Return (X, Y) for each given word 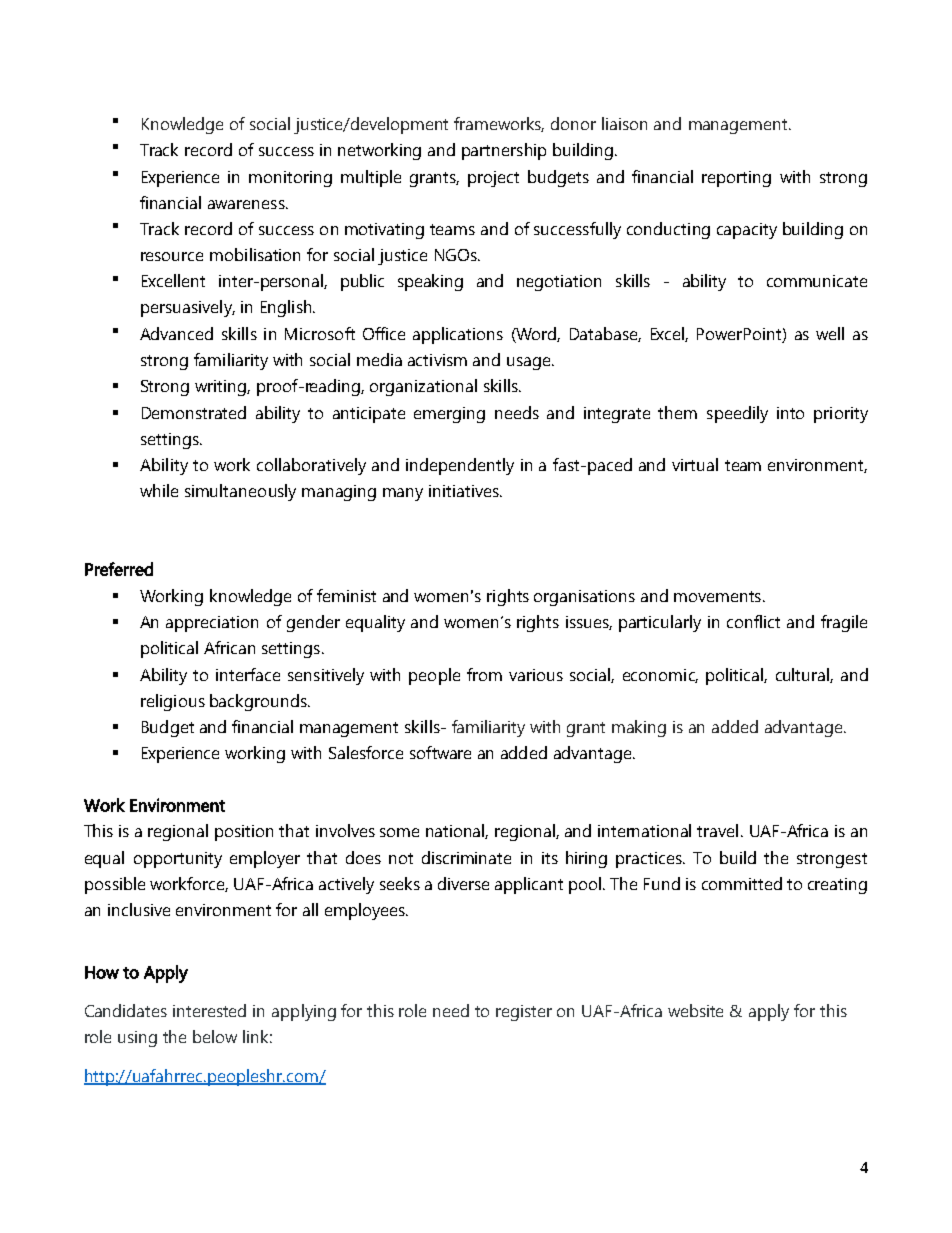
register (524, 1013)
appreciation (212, 624)
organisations (584, 598)
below (215, 1036)
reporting (736, 179)
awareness (247, 204)
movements (717, 596)
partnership (504, 151)
